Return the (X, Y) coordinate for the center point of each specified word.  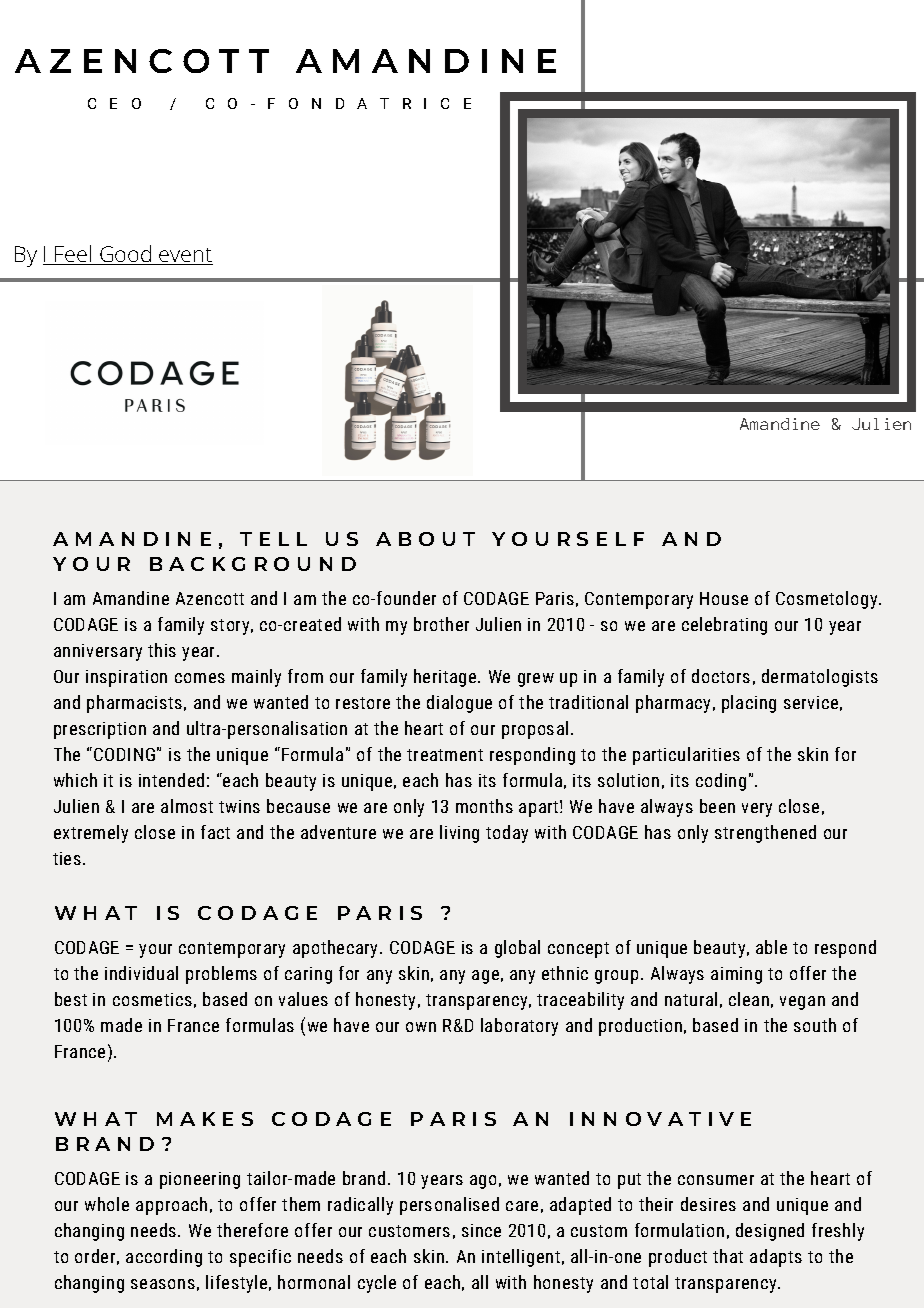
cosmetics (152, 999)
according (164, 1258)
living (459, 834)
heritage (446, 678)
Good (126, 255)
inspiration (126, 678)
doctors (721, 676)
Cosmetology (828, 600)
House (724, 598)
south (815, 1025)
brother (441, 624)
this (162, 650)
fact (215, 832)
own (421, 1027)
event (185, 256)
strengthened (765, 834)
